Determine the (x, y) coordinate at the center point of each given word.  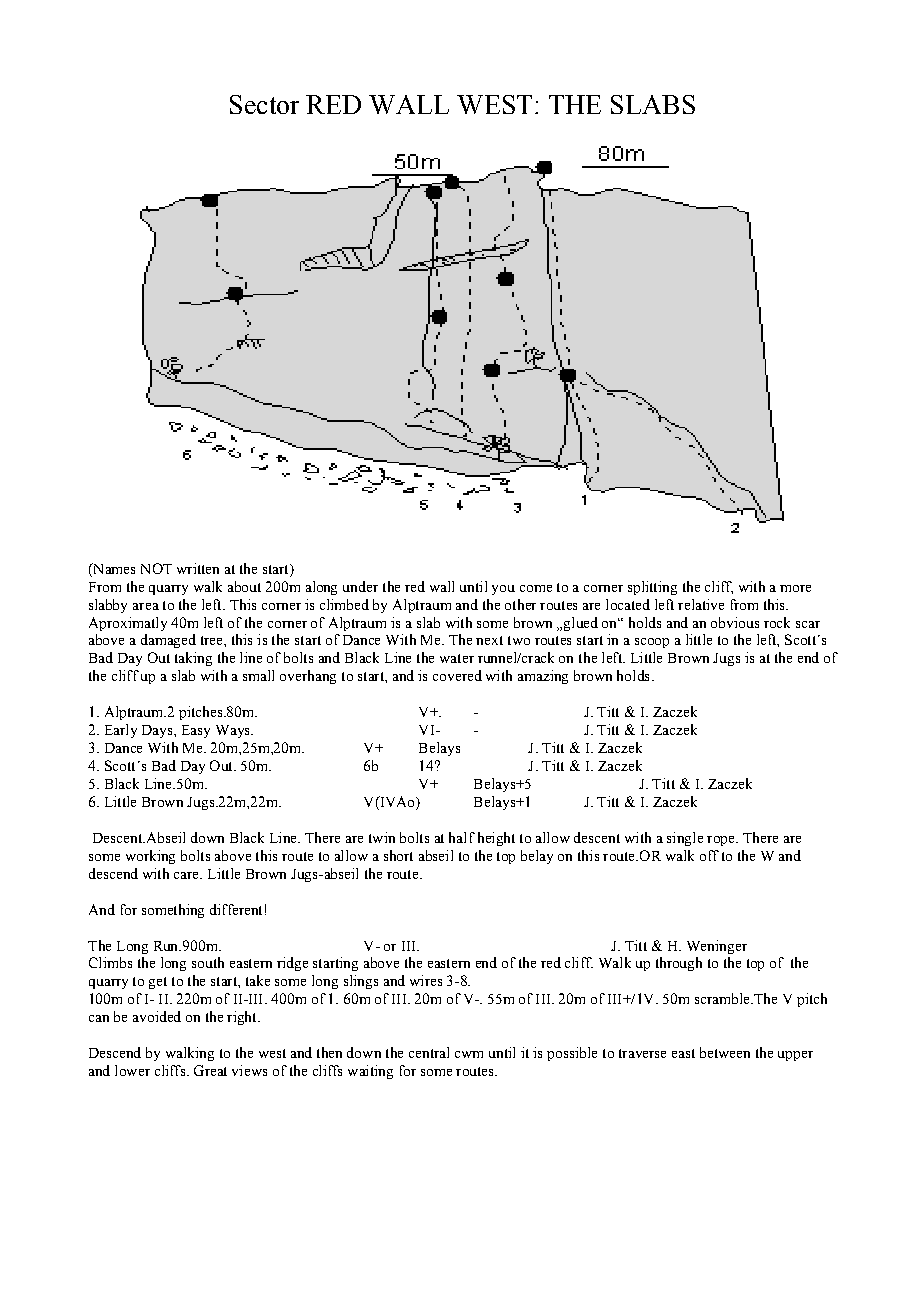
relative (701, 604)
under (360, 586)
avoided (157, 1016)
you (503, 590)
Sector (264, 104)
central (429, 1052)
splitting (652, 588)
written (198, 568)
